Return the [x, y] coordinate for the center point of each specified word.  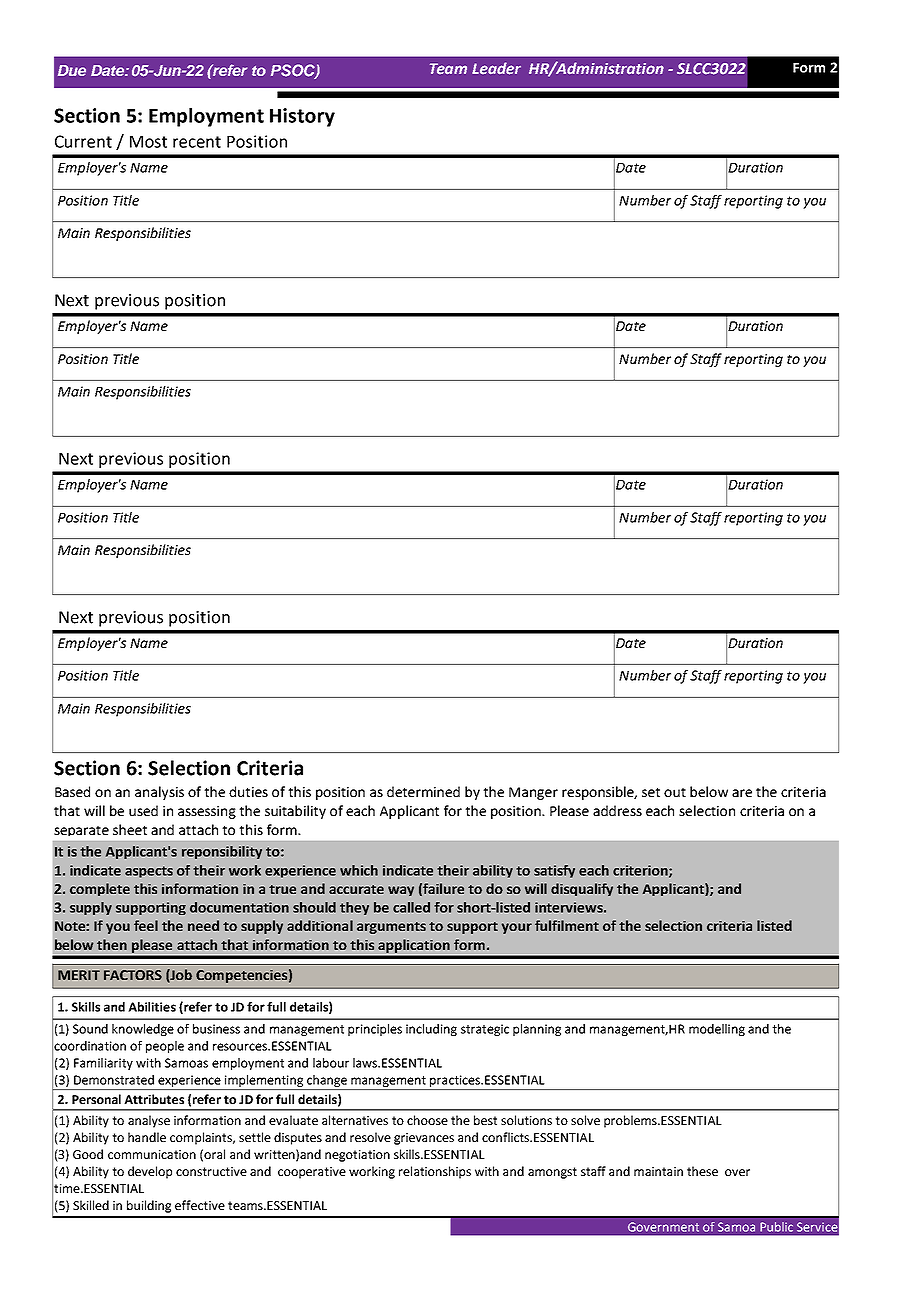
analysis [159, 793]
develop [150, 1172]
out [675, 792]
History [302, 117]
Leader [496, 68]
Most [148, 142]
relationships [435, 1172]
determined [423, 791]
